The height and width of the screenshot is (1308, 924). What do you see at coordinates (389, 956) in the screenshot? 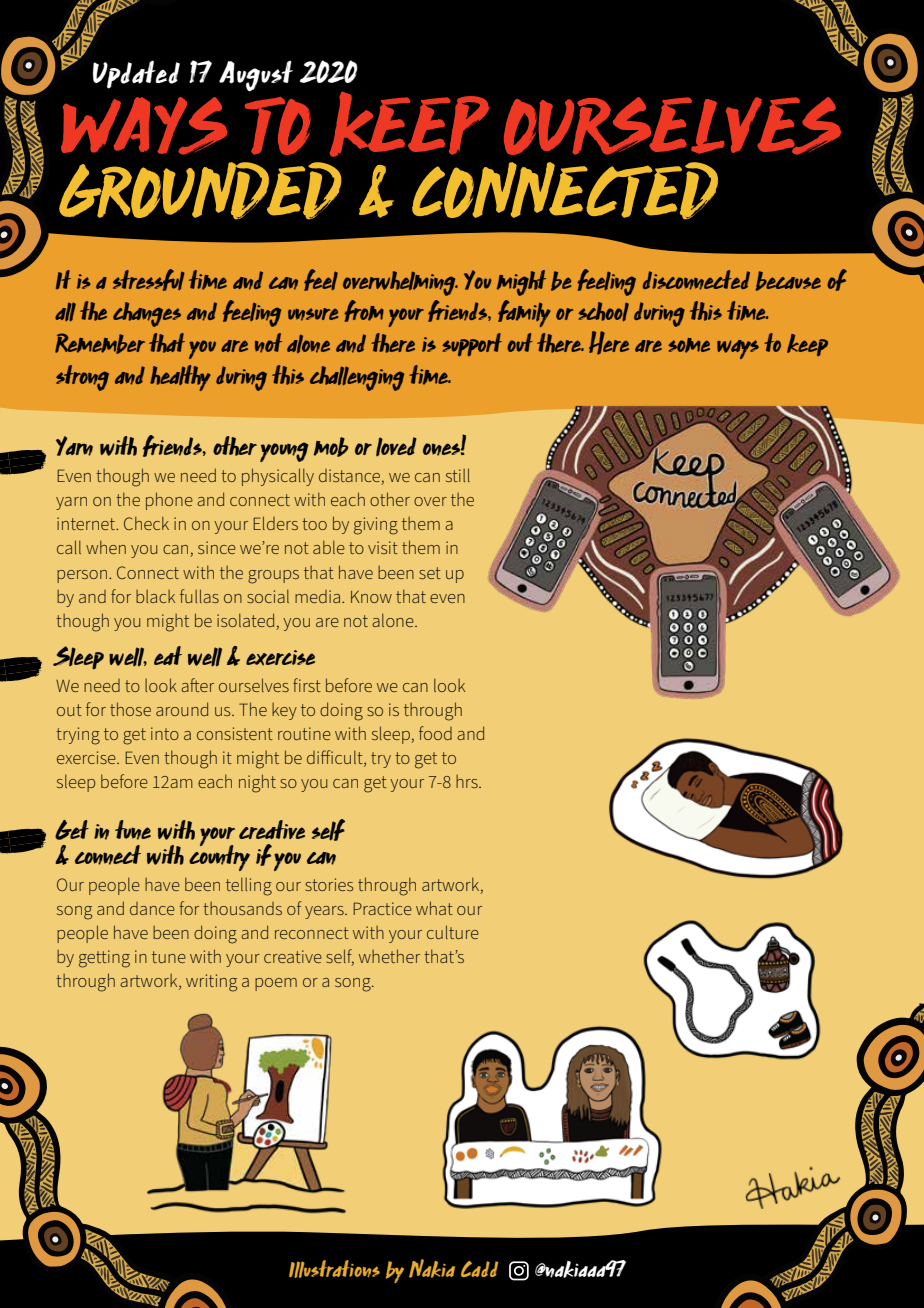
I see `whether` at bounding box center [389, 956].
